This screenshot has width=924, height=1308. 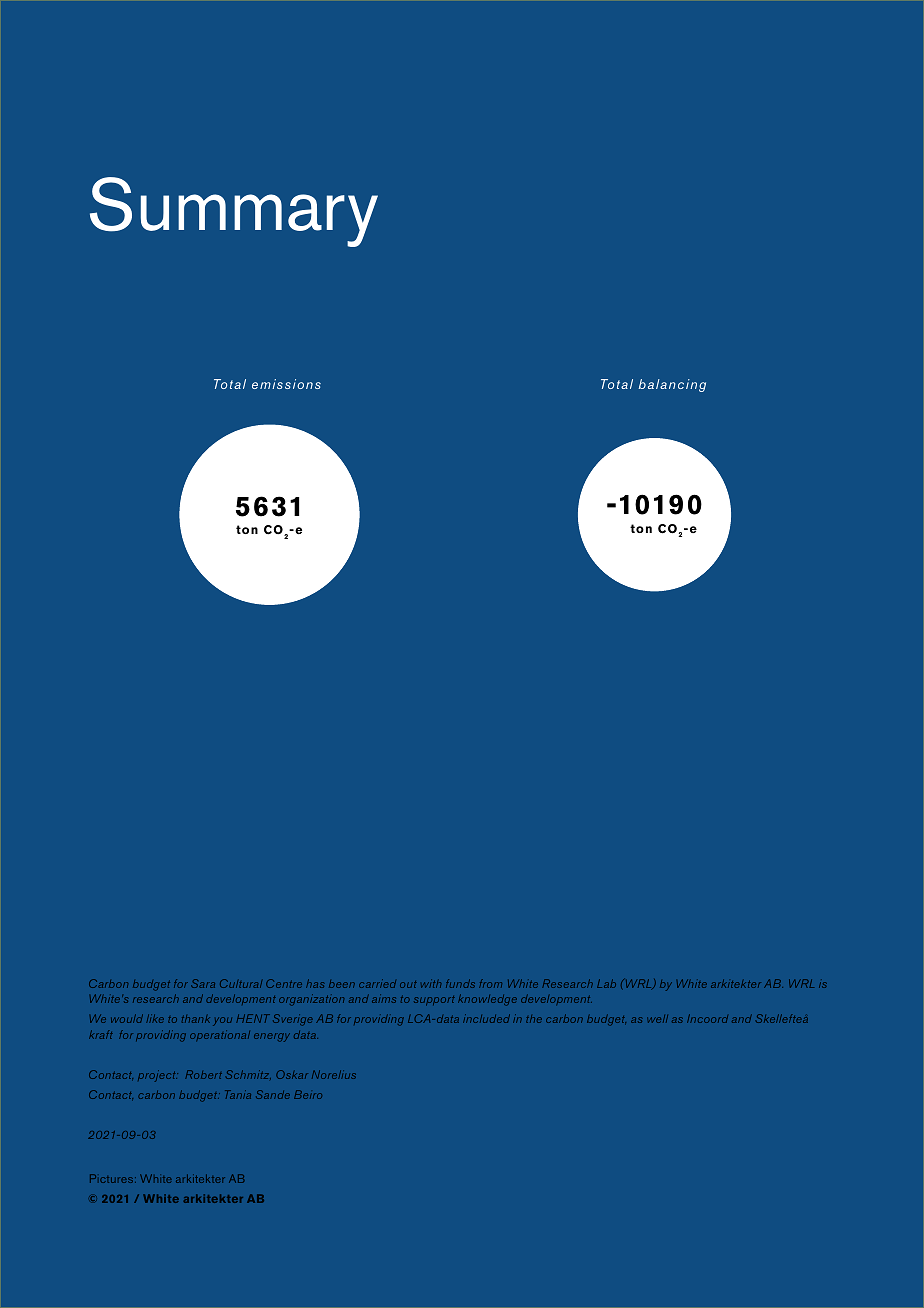 What do you see at coordinates (155, 1019) in the screenshot?
I see `like` at bounding box center [155, 1019].
